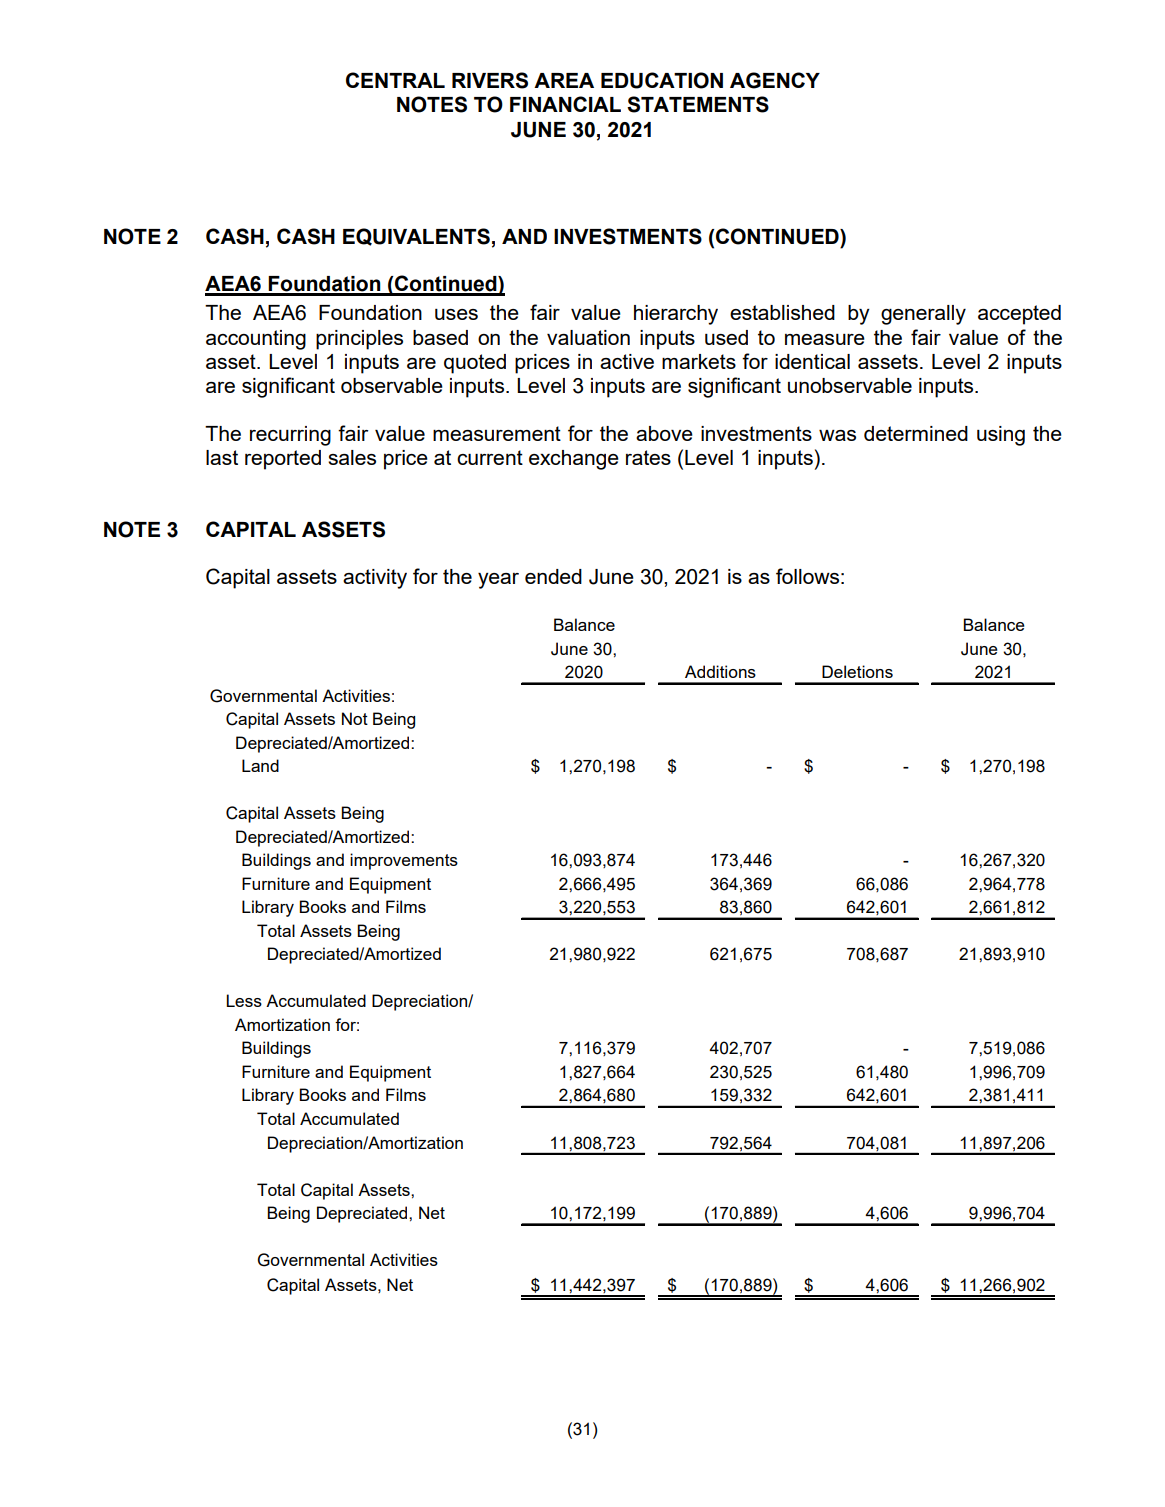 The height and width of the page is (1507, 1165). What do you see at coordinates (553, 576) in the page?
I see `ended` at bounding box center [553, 576].
